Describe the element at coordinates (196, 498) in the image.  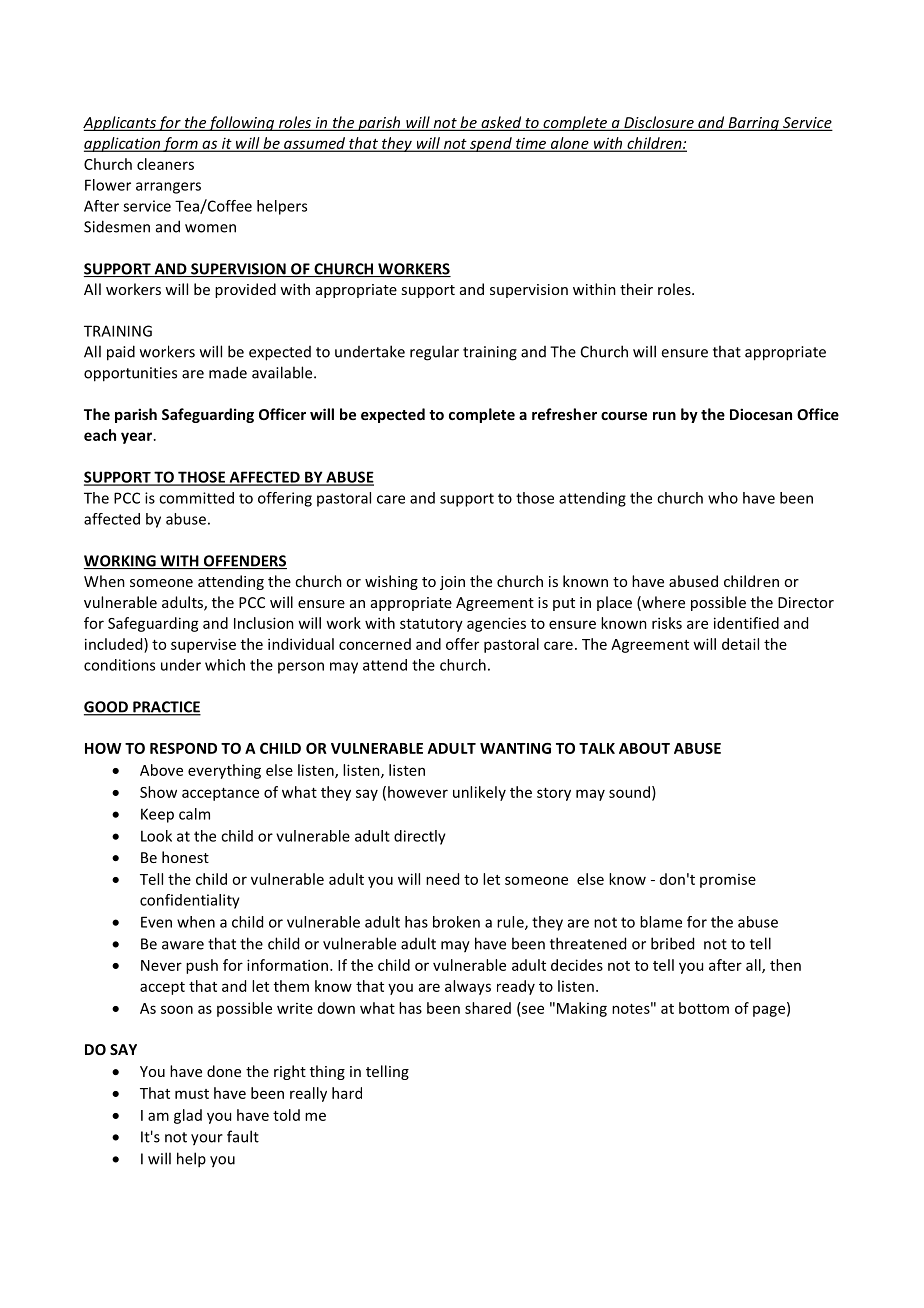
I see `committed` at that location.
